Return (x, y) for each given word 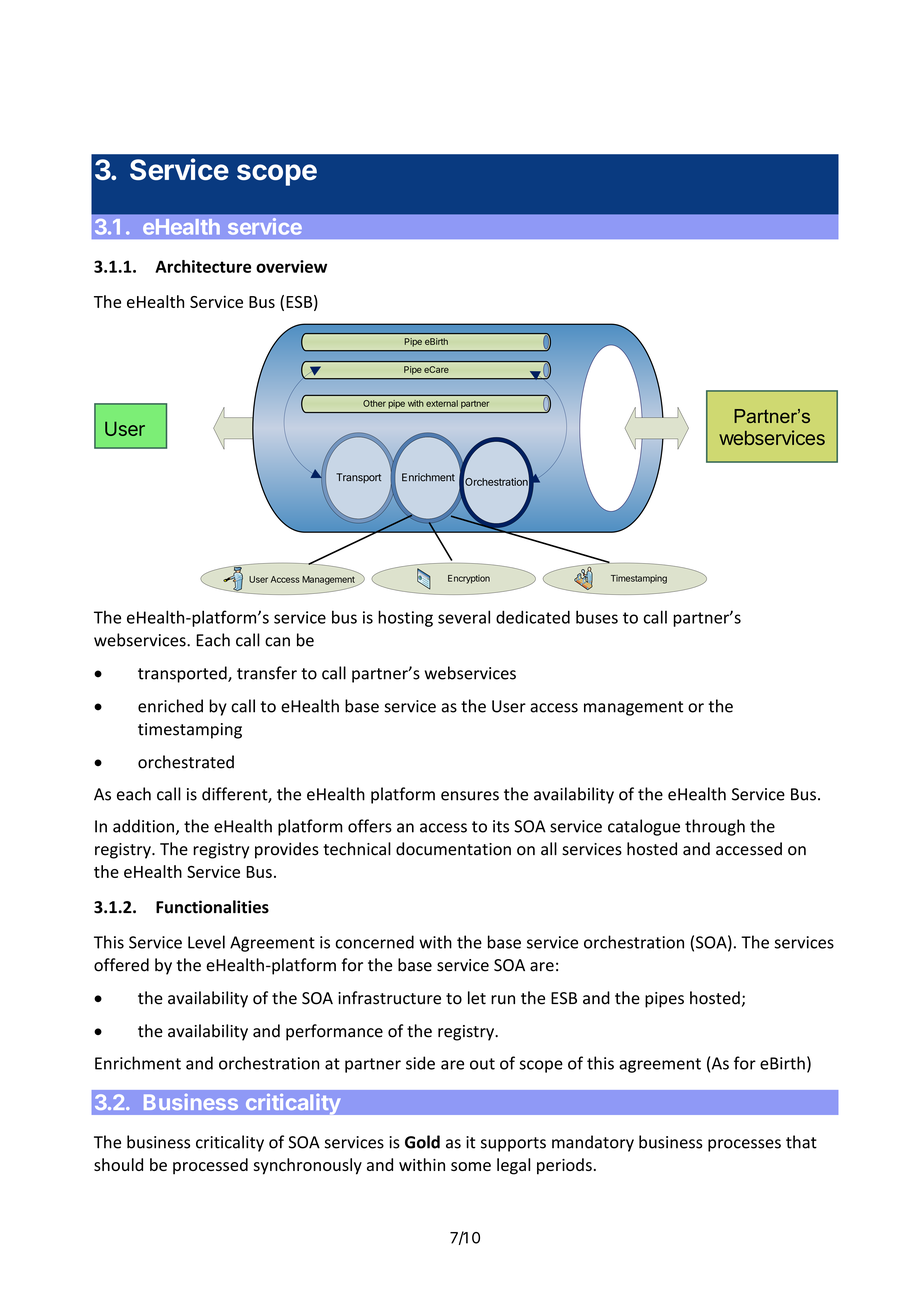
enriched (170, 706)
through (715, 827)
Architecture (203, 266)
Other (374, 403)
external (442, 403)
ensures (470, 796)
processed (210, 1166)
